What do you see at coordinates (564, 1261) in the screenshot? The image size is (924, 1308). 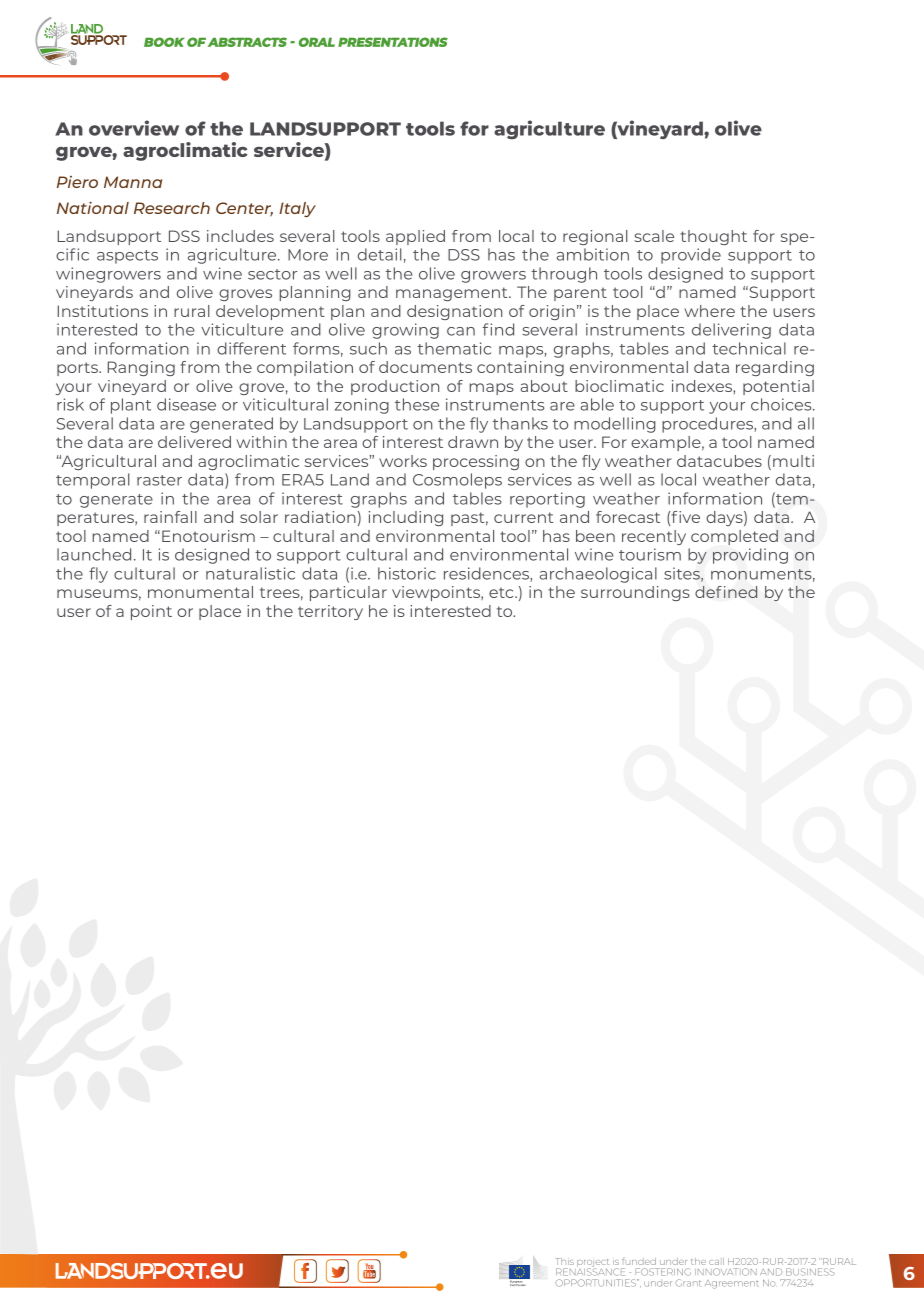 I see `This` at bounding box center [564, 1261].
